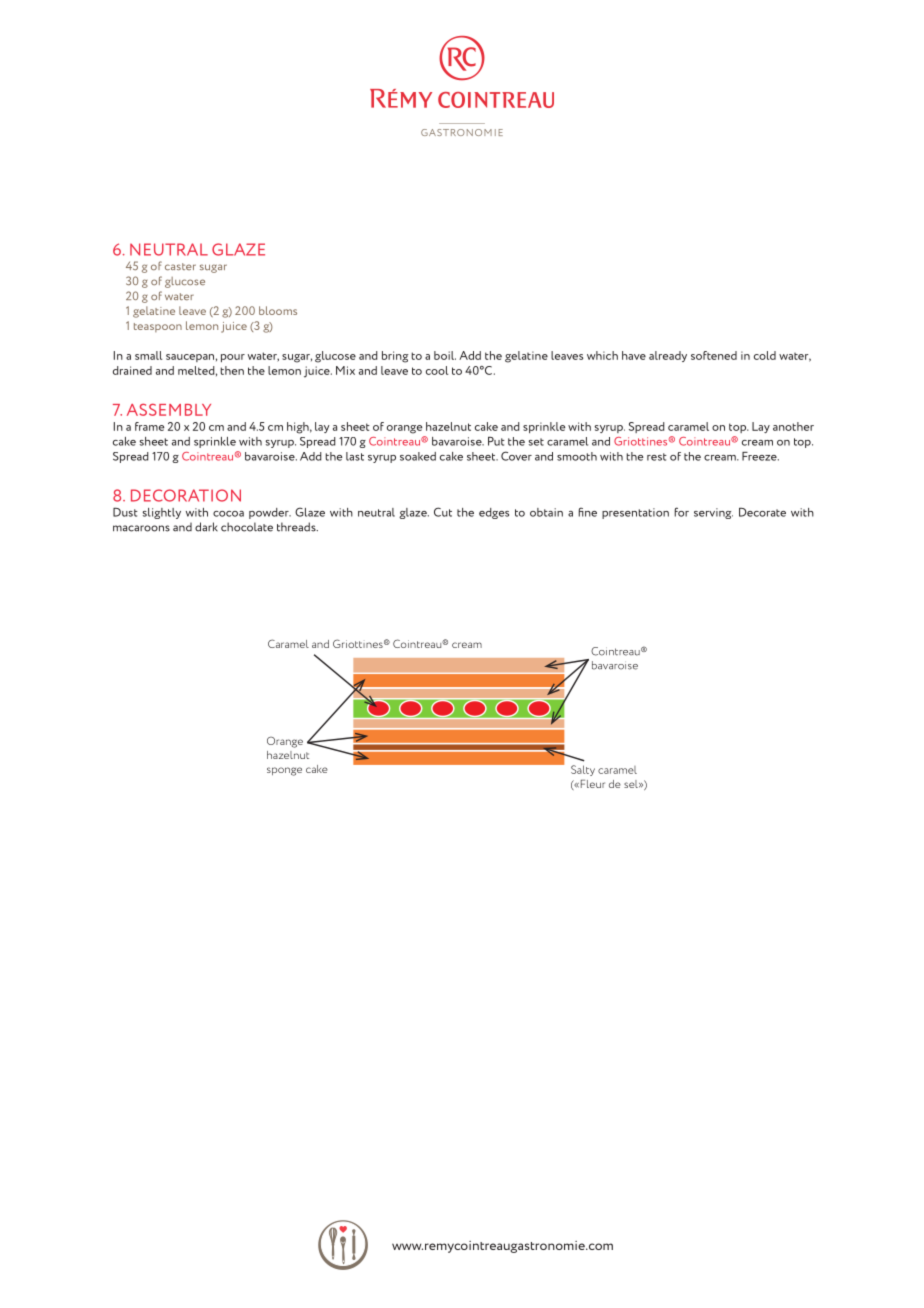 This screenshot has width=924, height=1308. What do you see at coordinates (713, 513) in the screenshot?
I see `serving` at bounding box center [713, 513].
